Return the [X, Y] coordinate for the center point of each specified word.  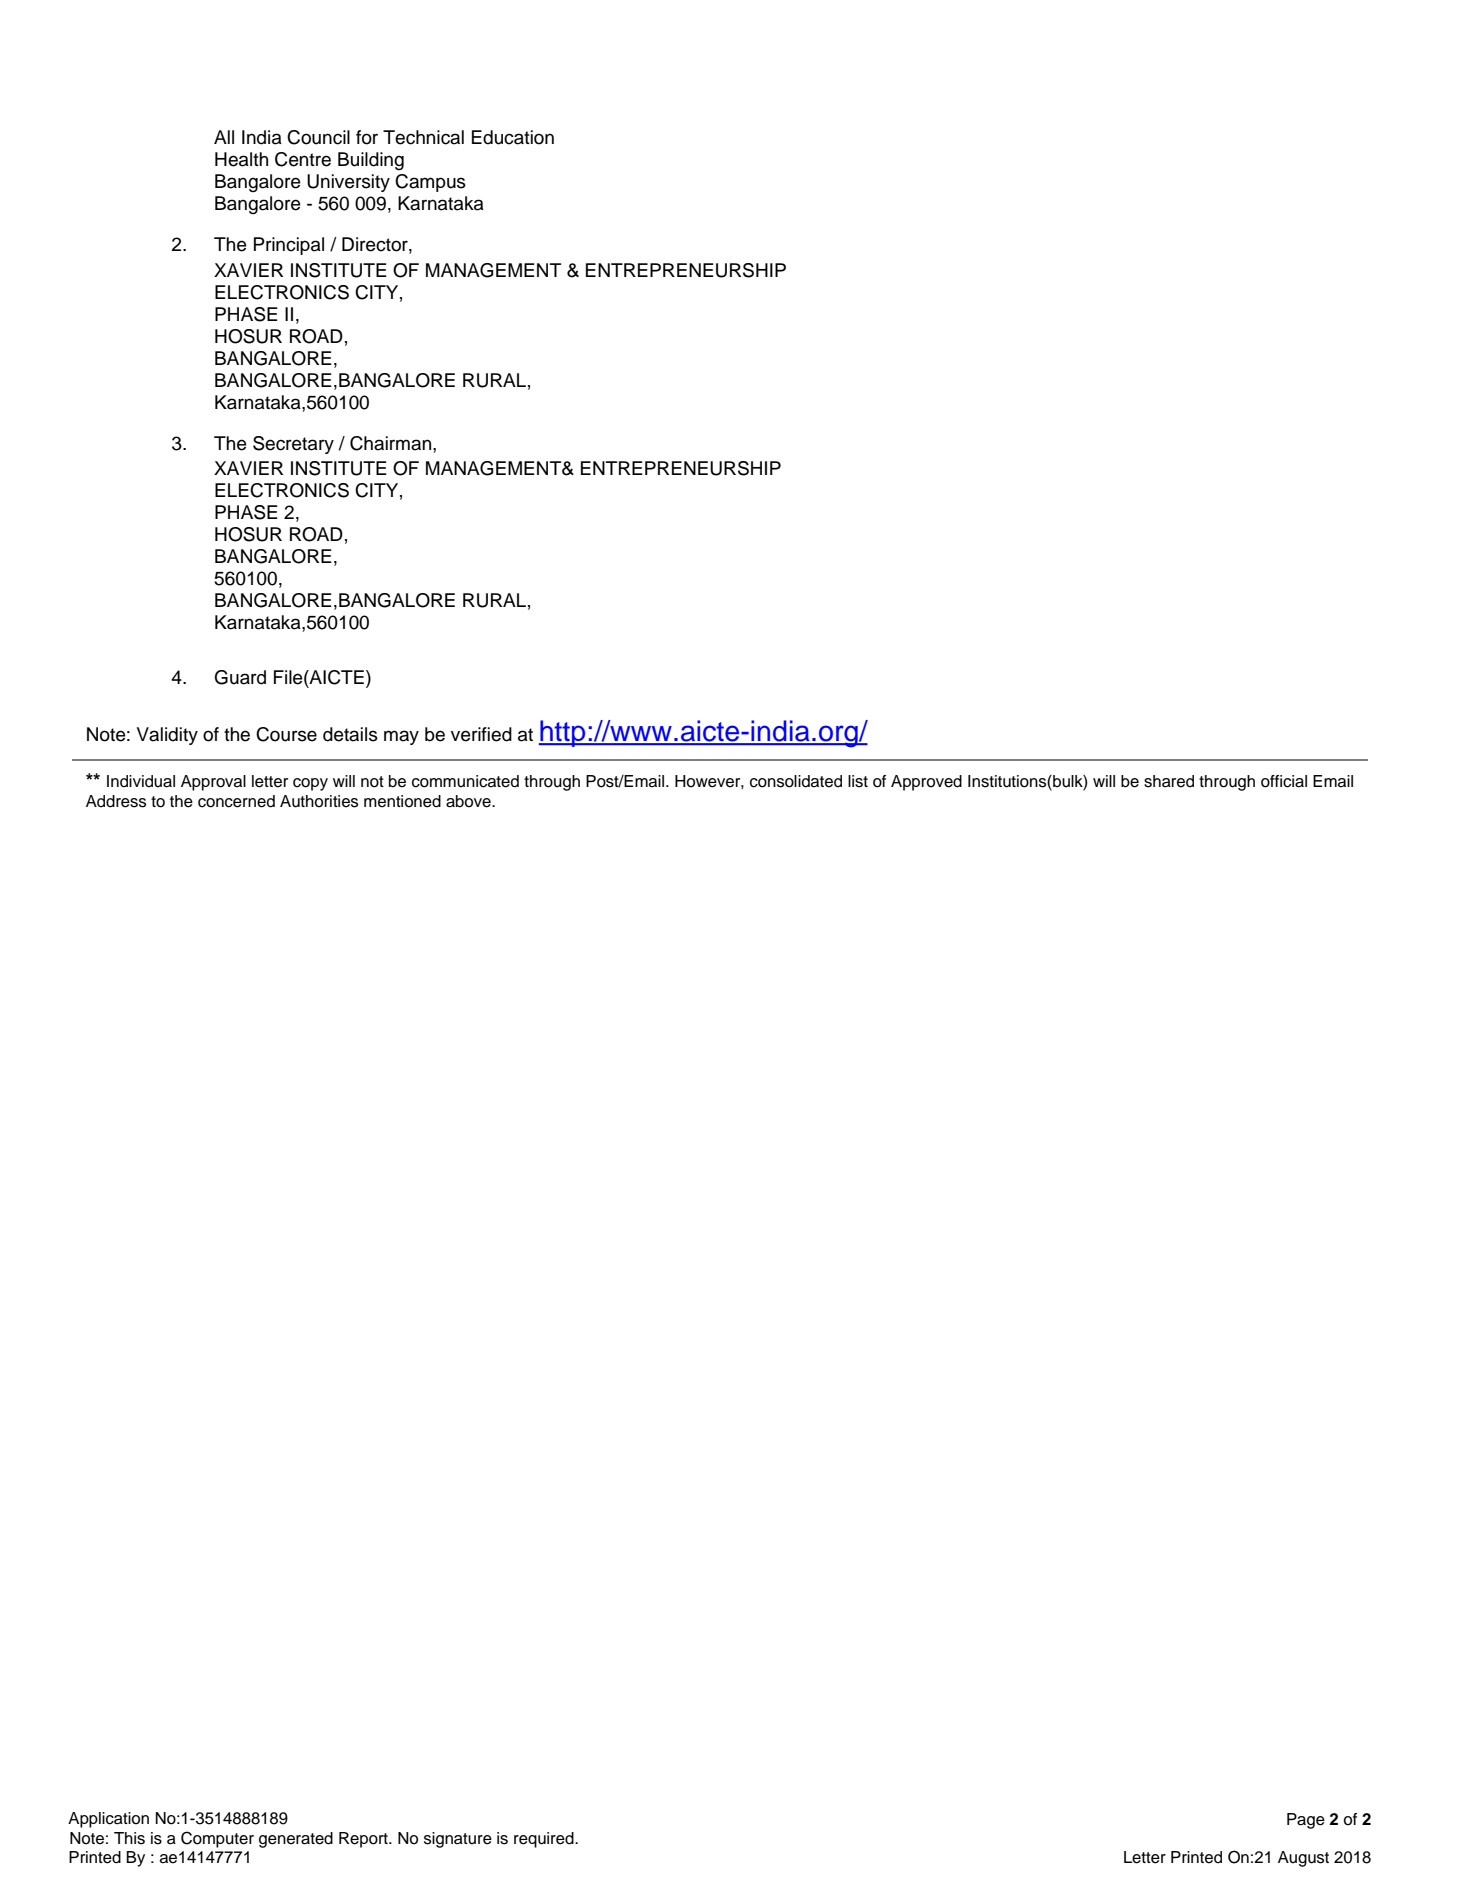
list [858, 781]
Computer [217, 1839]
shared [1169, 781]
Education [513, 137]
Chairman [392, 444]
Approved [926, 783]
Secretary [293, 445]
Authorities [319, 801]
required [545, 1840]
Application [108, 1820]
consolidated [796, 781]
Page [1306, 1821]
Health [241, 159]
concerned [236, 801]
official [1284, 781]
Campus [430, 183]
